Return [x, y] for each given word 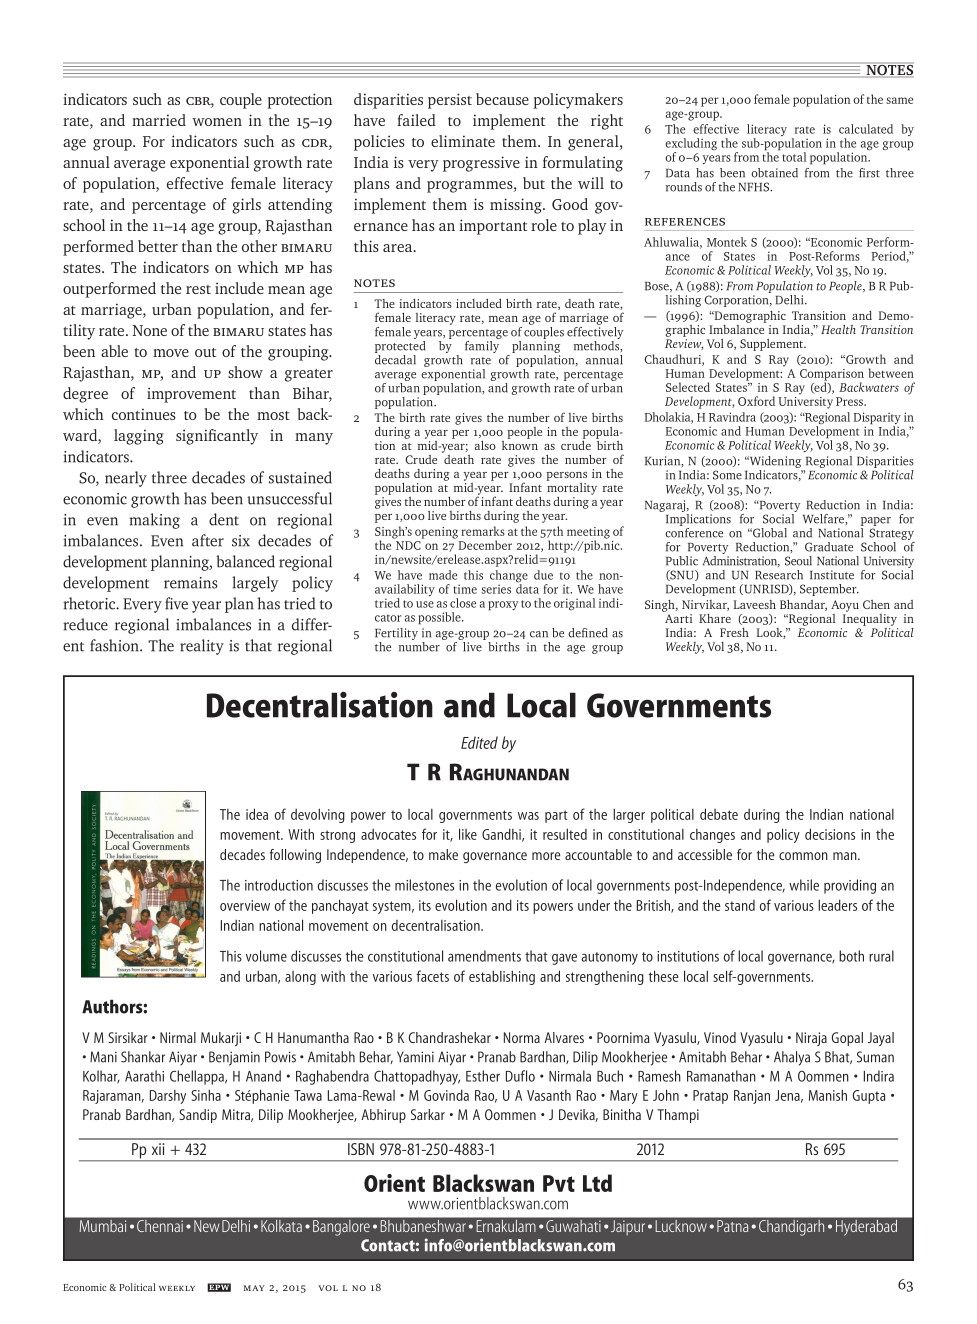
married [159, 120]
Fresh [734, 632]
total [794, 157]
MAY [254, 1288]
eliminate [463, 141]
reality [202, 647]
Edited [479, 742]
